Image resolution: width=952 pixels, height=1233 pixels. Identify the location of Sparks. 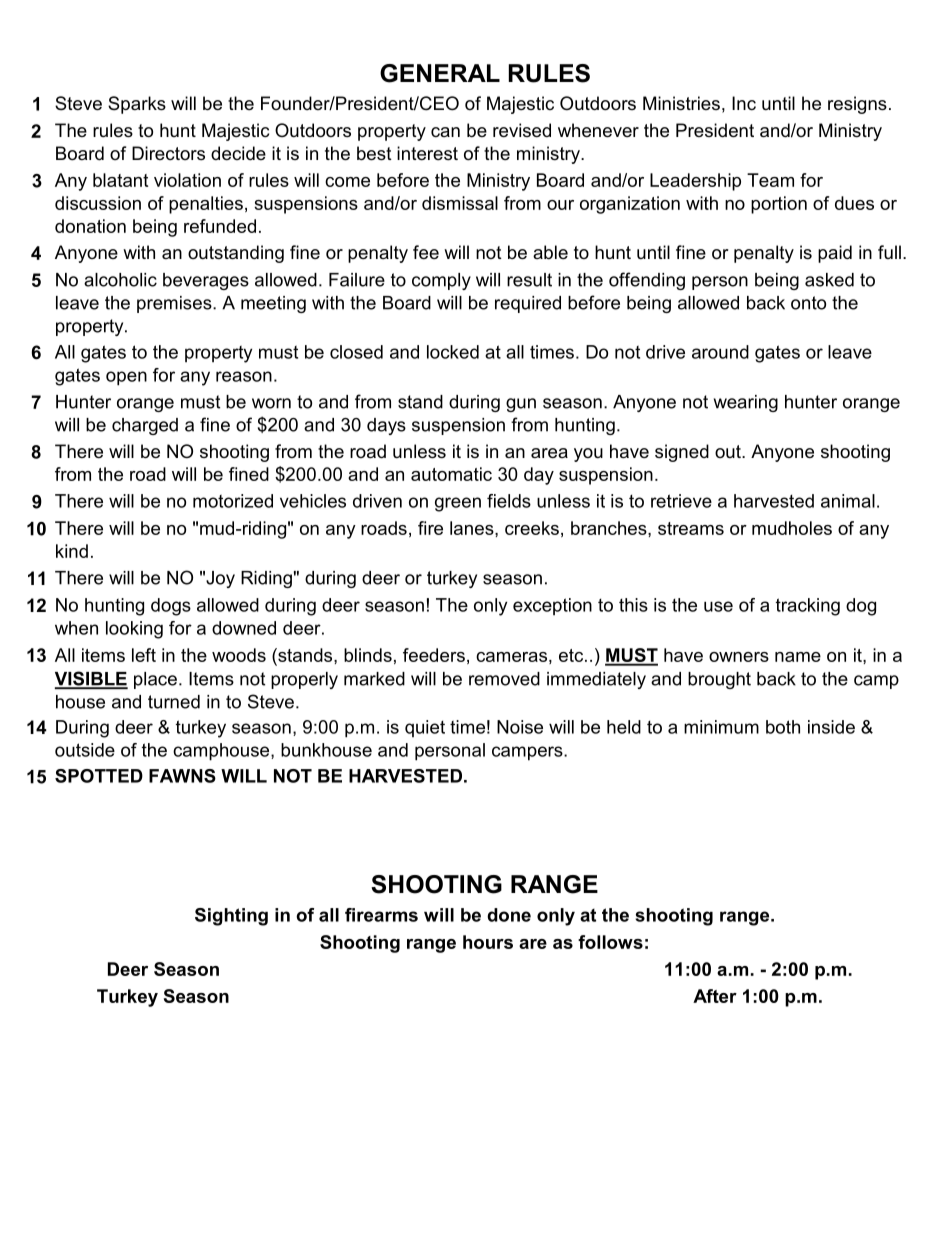
(137, 105).
